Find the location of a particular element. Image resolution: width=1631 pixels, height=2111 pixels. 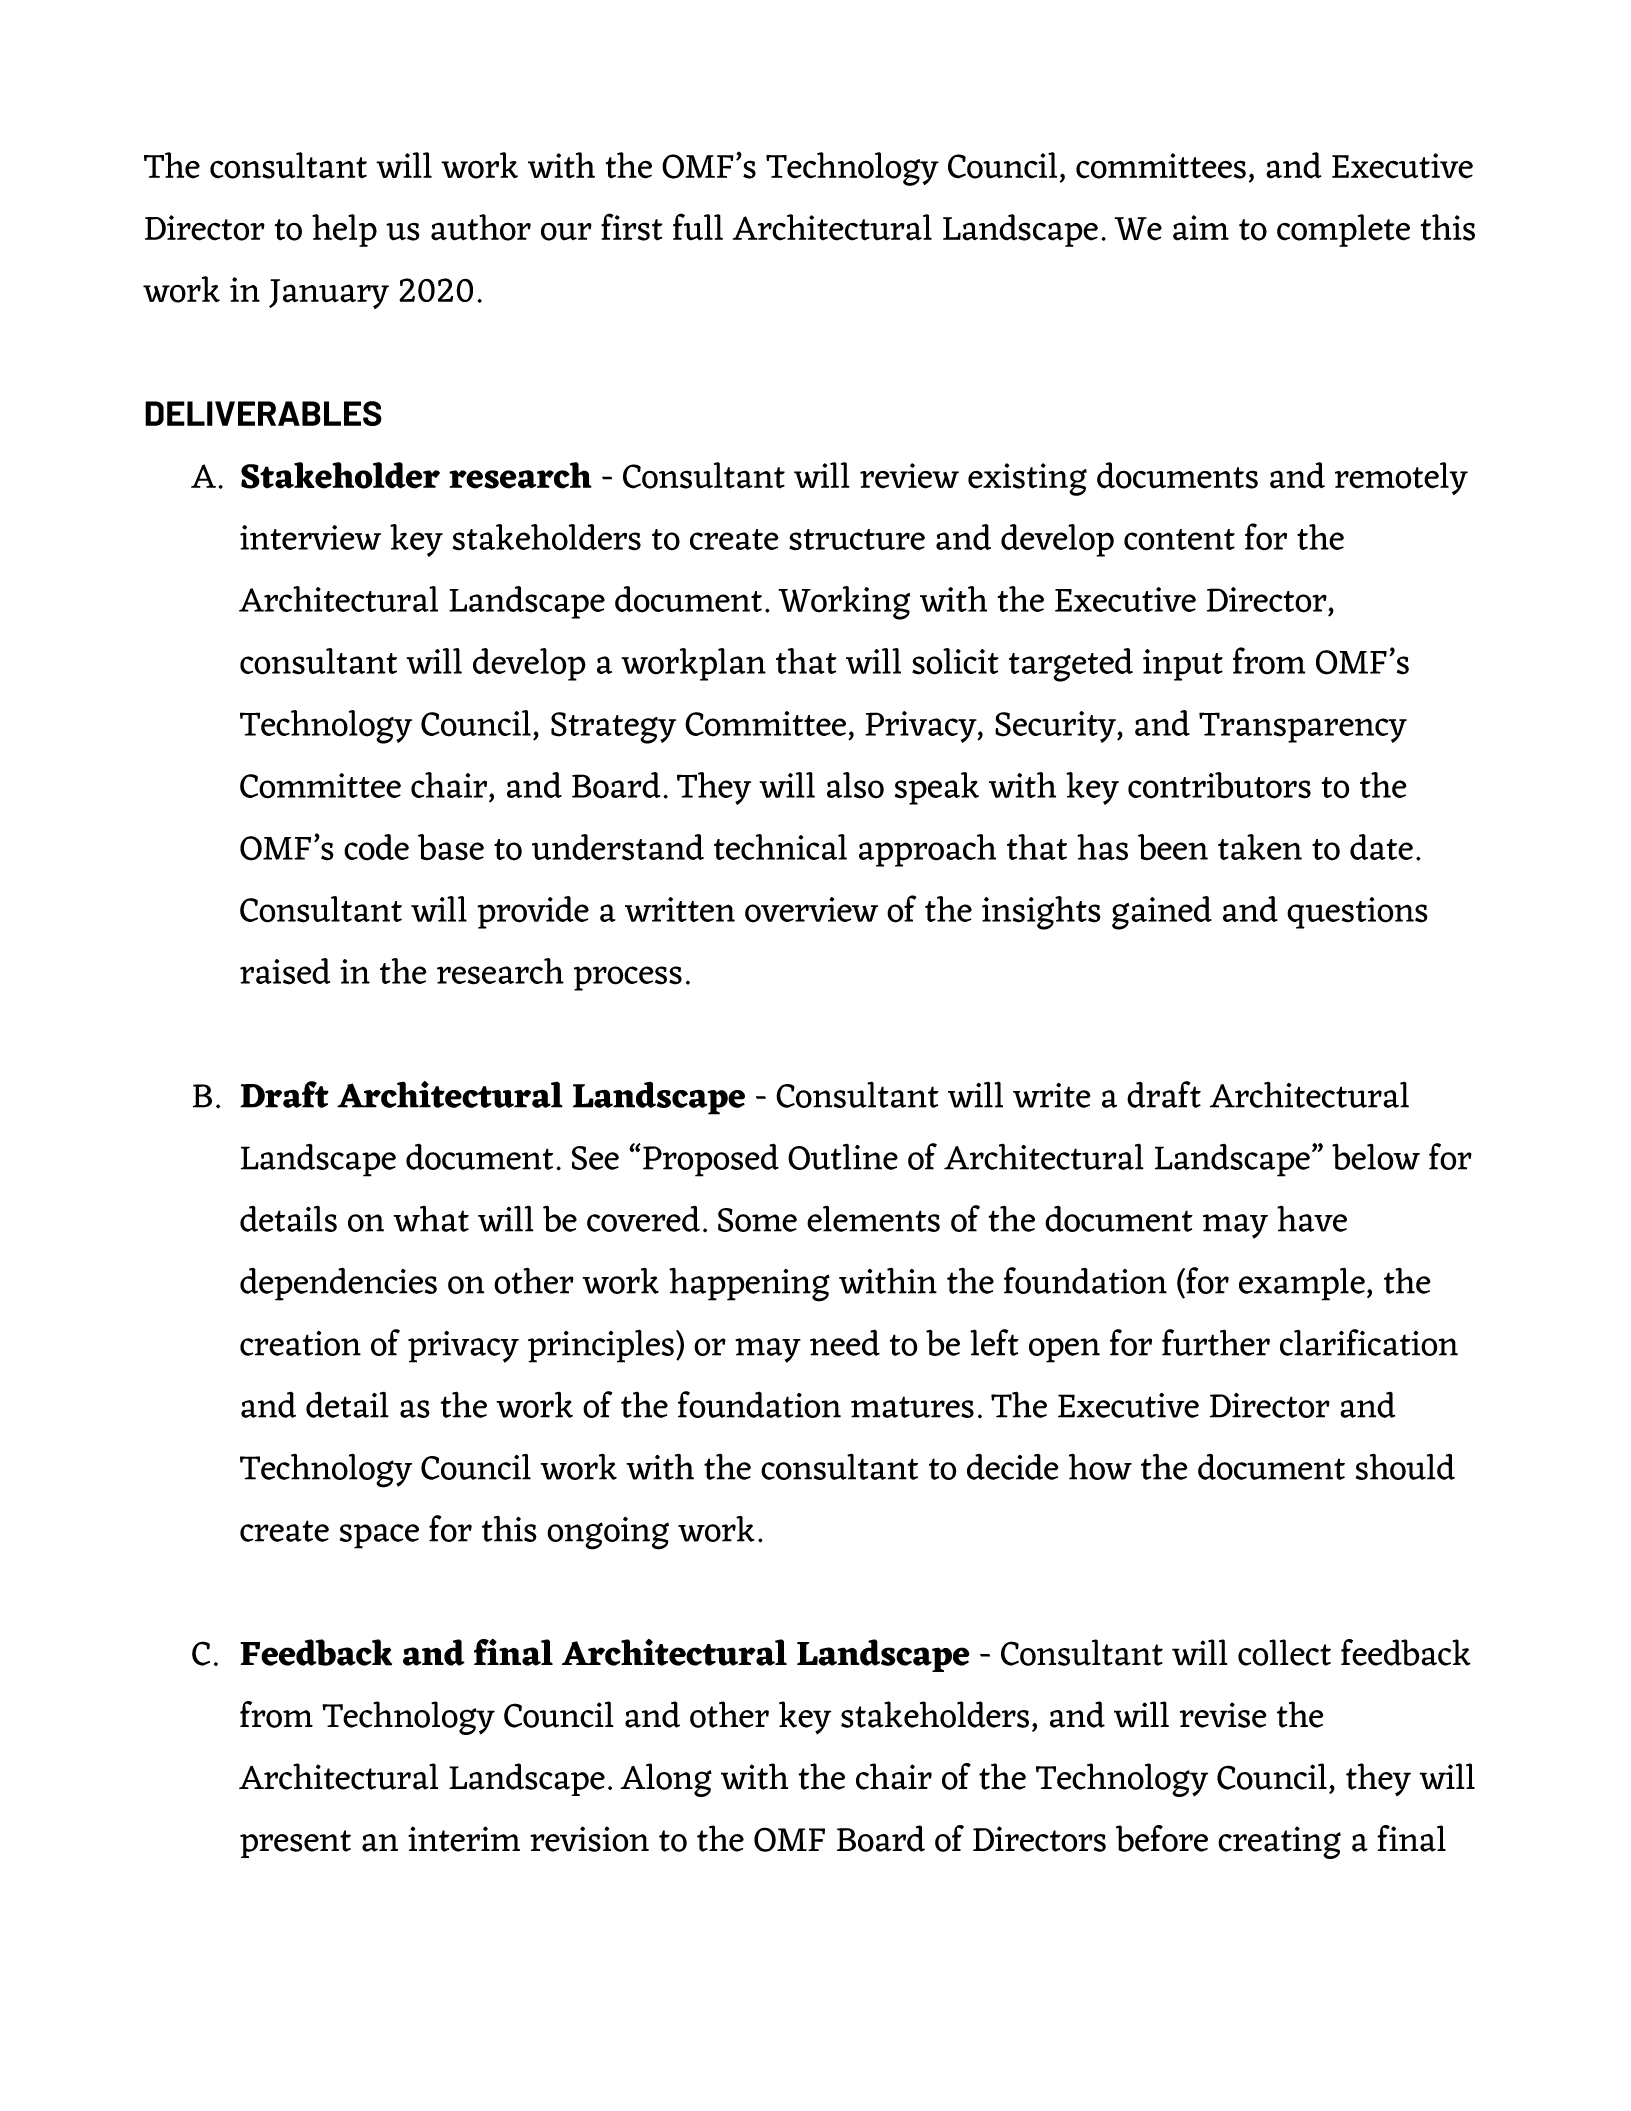

interim is located at coordinates (464, 1839).
